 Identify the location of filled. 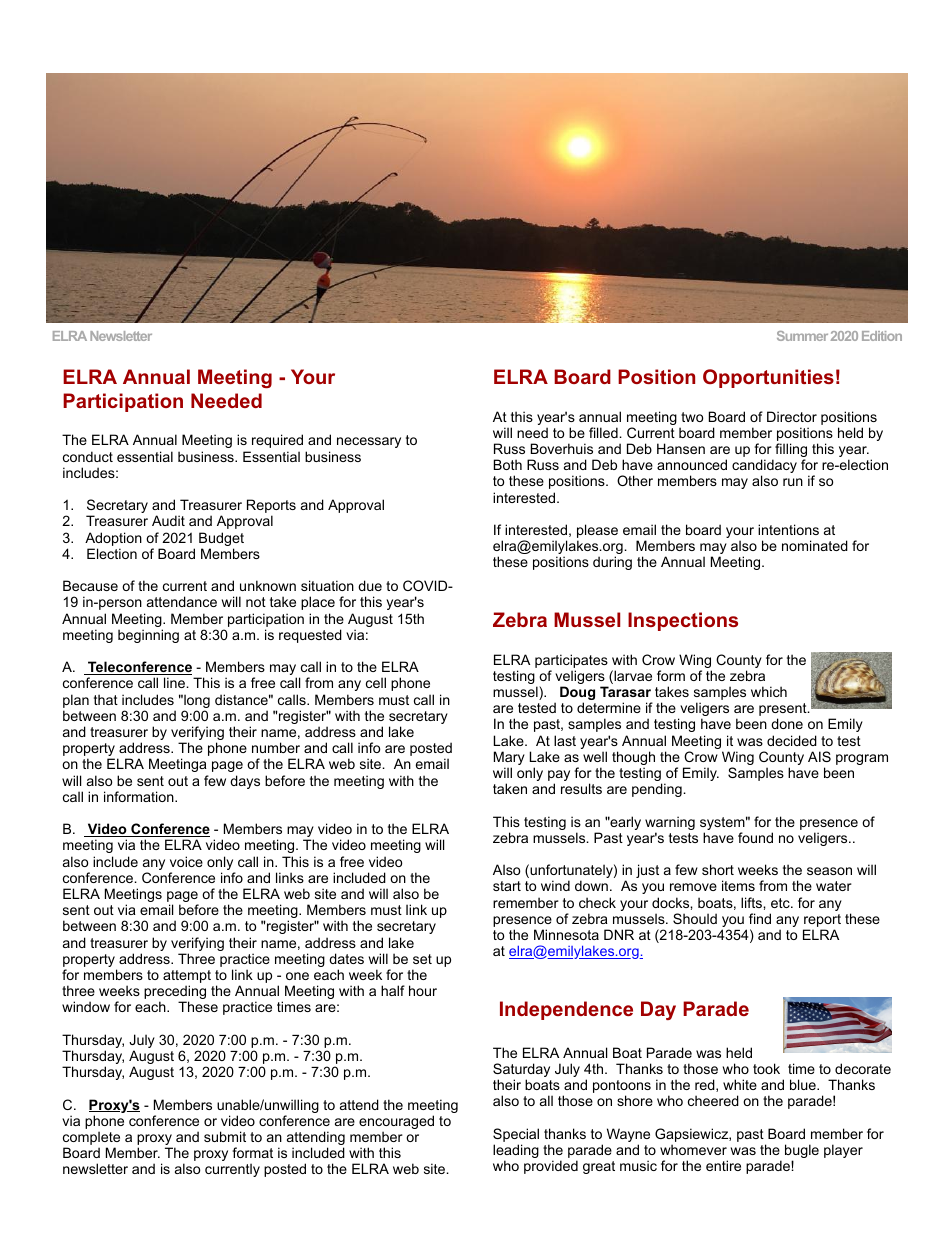
(604, 432).
